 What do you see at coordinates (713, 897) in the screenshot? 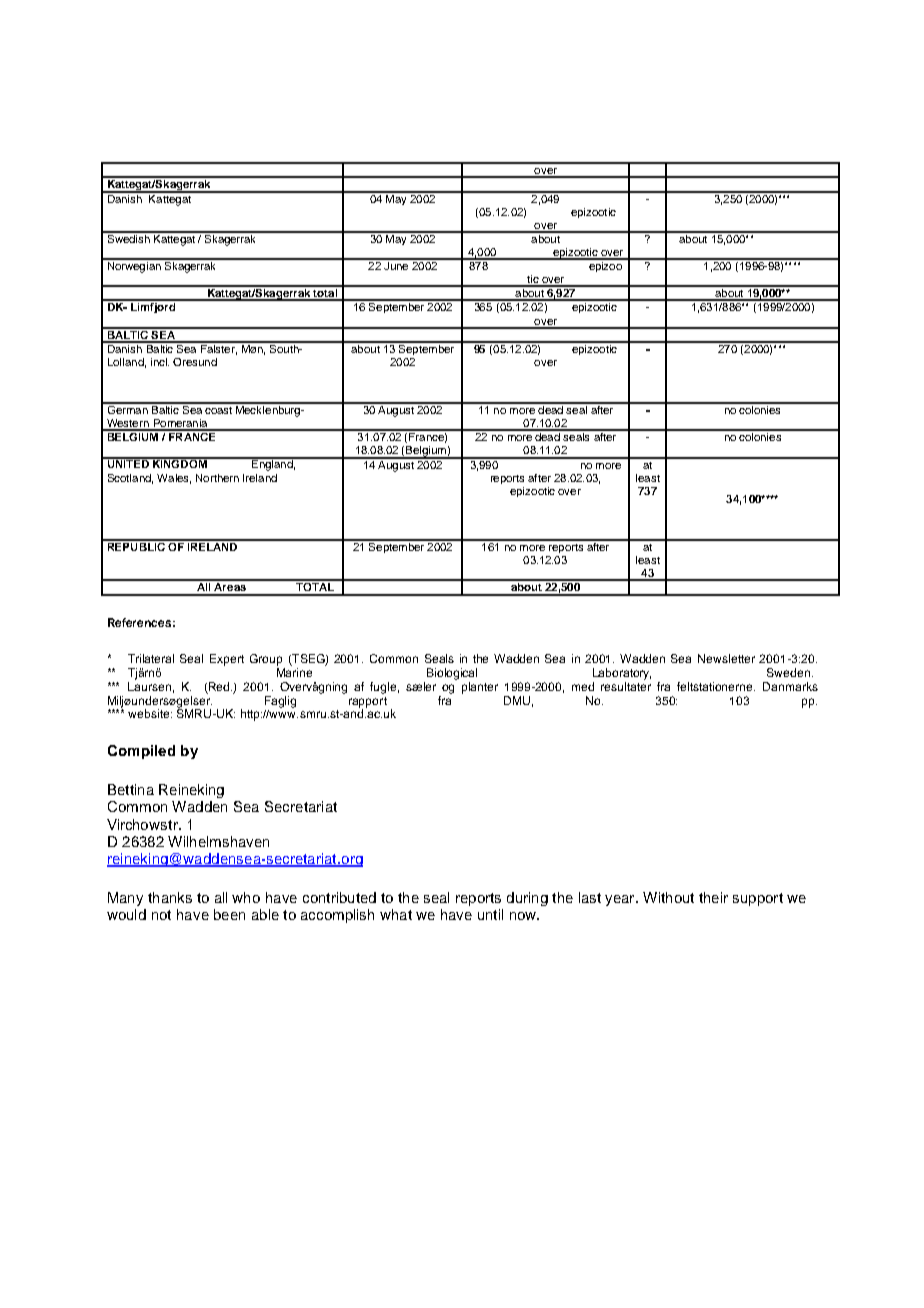
I see `their` at bounding box center [713, 897].
